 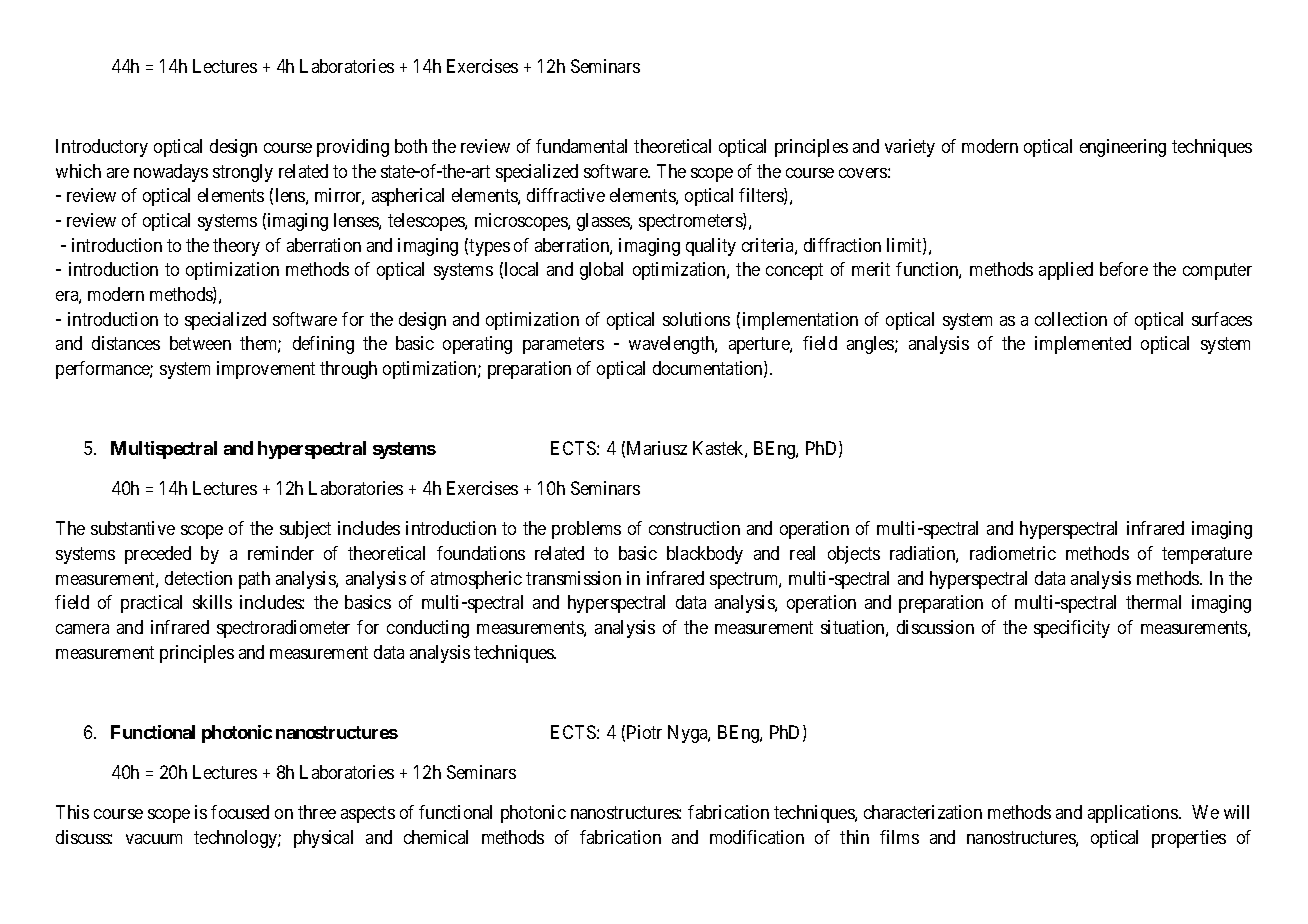 I want to click on between, so click(x=200, y=343).
